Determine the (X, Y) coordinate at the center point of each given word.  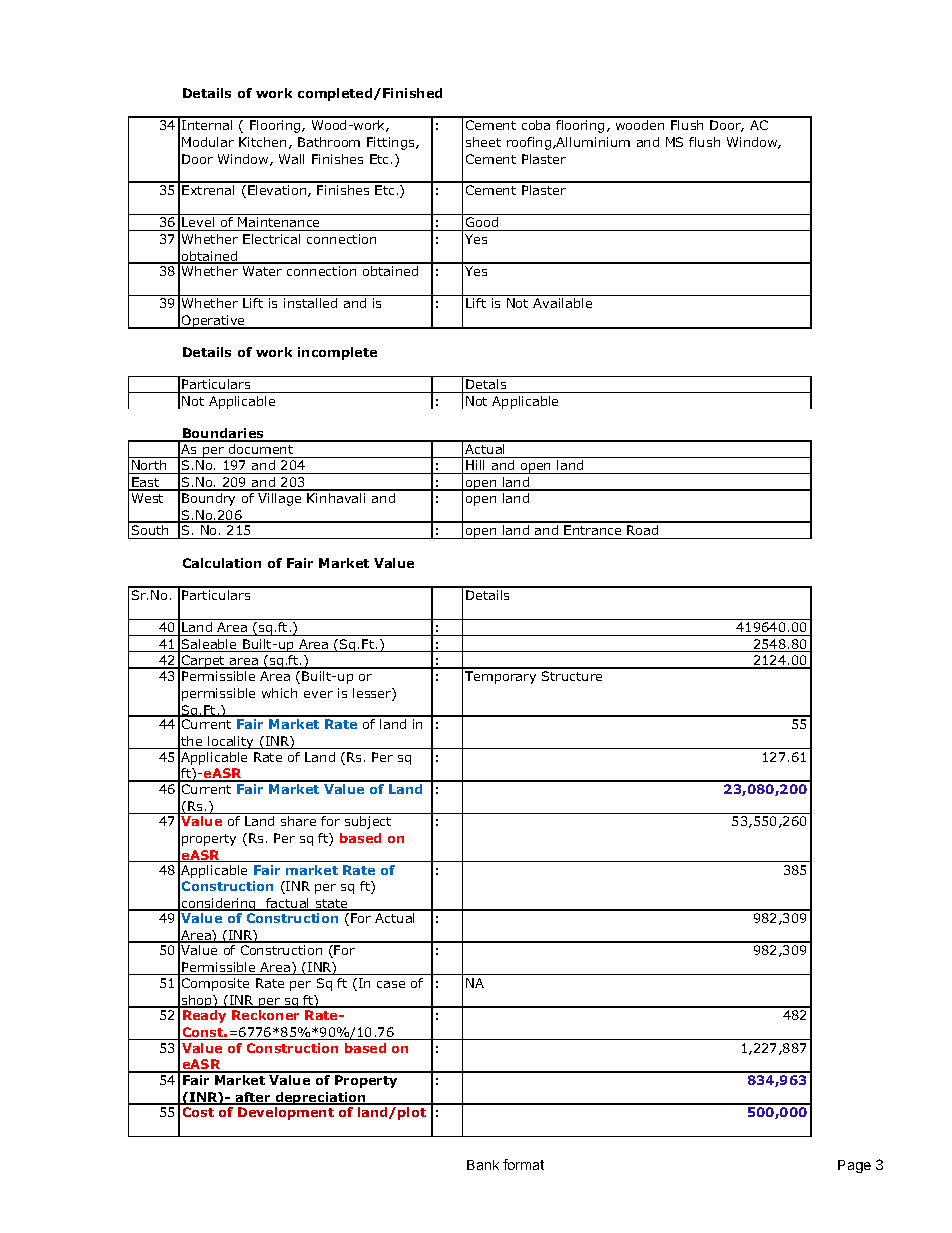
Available (562, 303)
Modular (208, 142)
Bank (483, 1165)
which (279, 693)
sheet (483, 142)
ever (318, 694)
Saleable (209, 645)
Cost (198, 1112)
